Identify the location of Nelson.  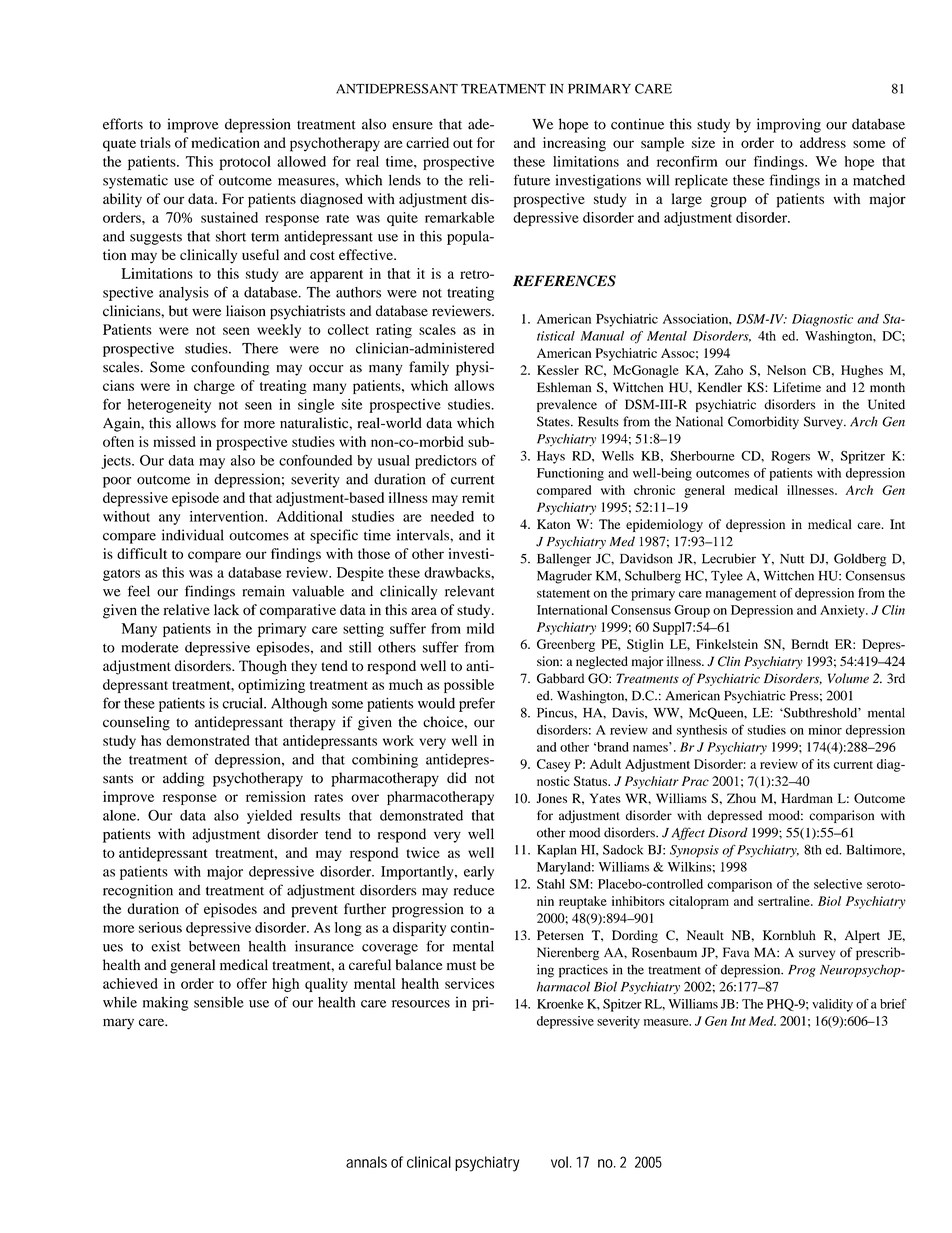
(786, 370).
